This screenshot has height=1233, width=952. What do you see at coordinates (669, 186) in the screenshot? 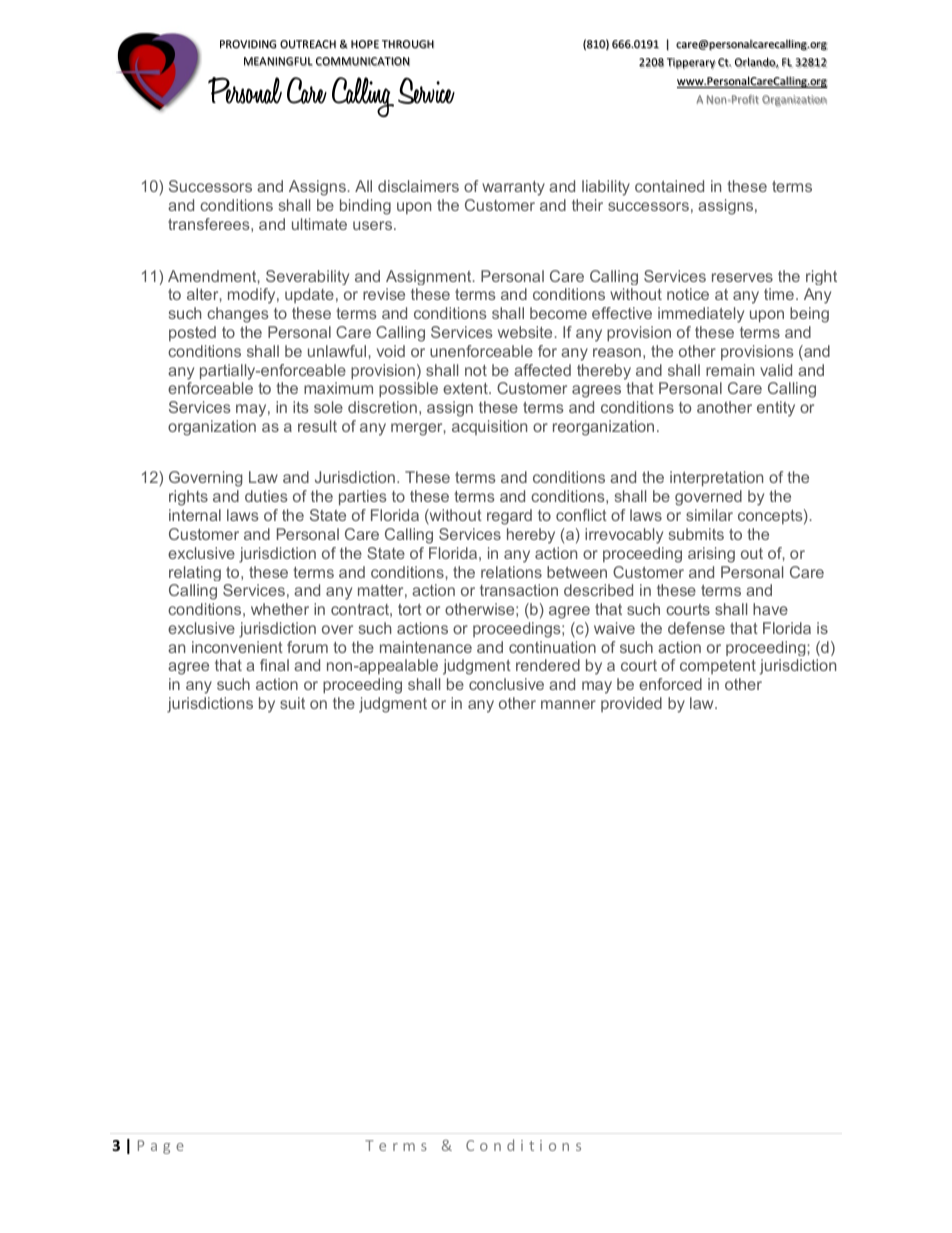
I see `contained` at bounding box center [669, 186].
